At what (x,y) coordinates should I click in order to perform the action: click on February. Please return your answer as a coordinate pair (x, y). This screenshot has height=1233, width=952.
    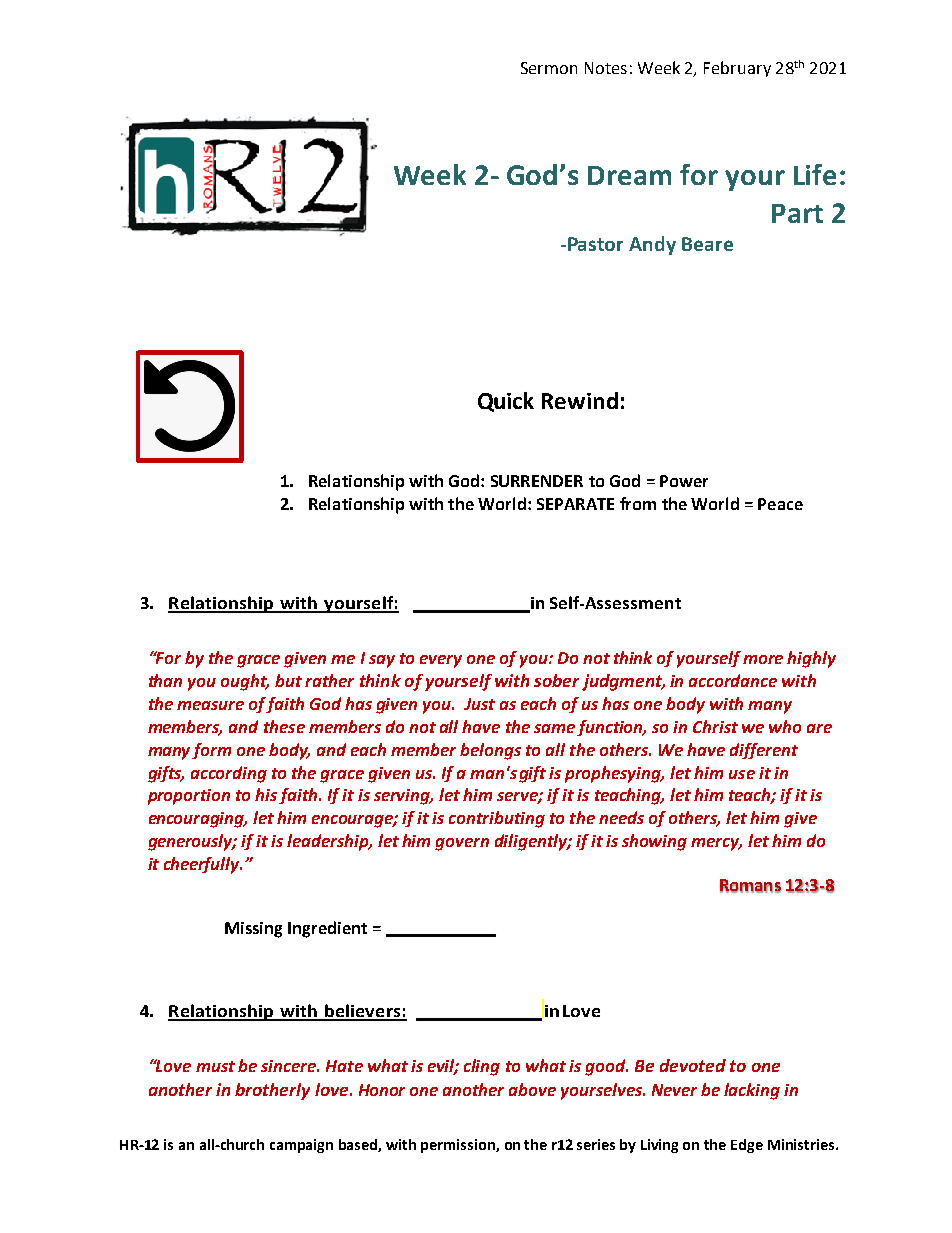
    Looking at the image, I should click on (737, 69).
